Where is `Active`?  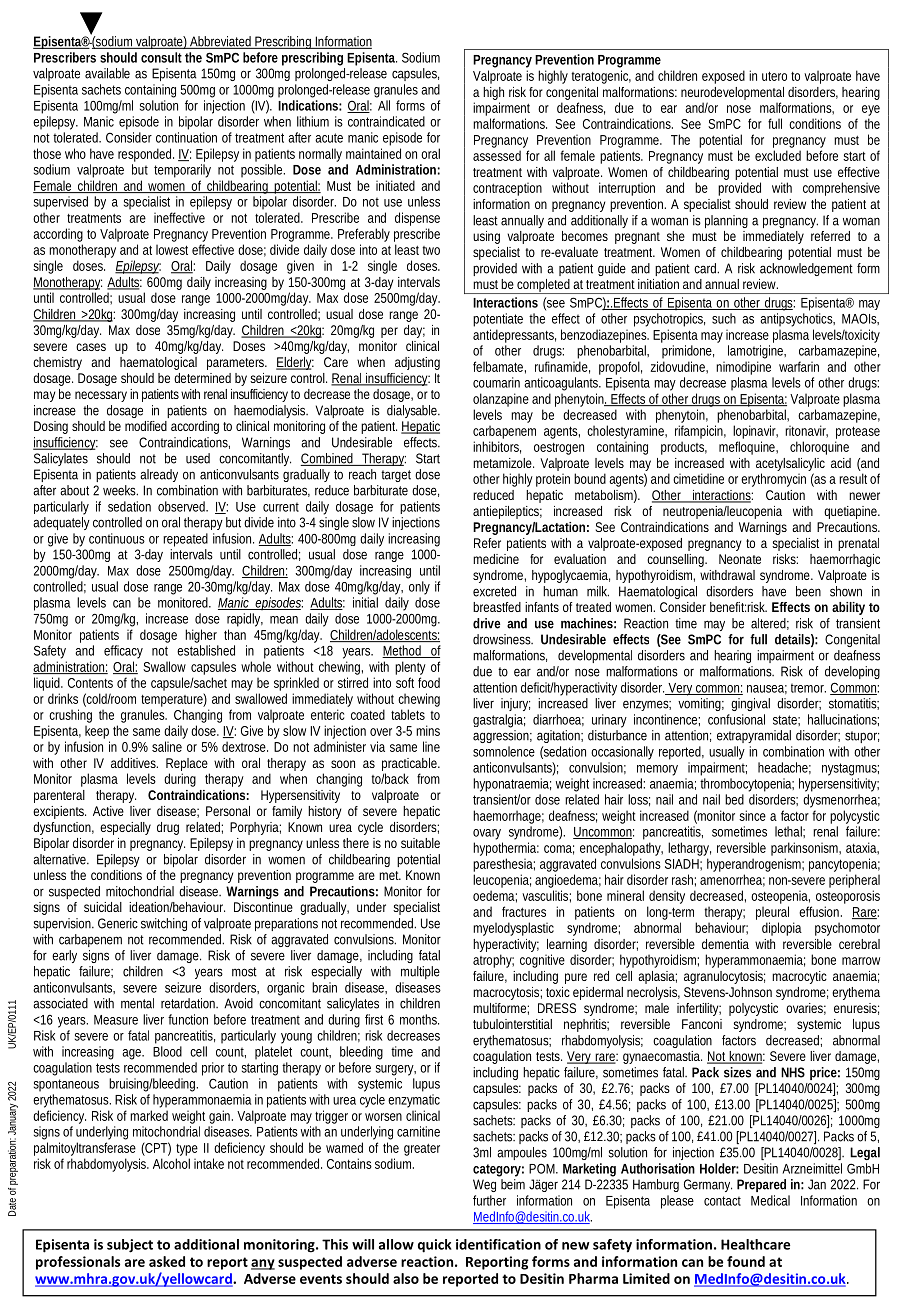
Active is located at coordinates (108, 811).
